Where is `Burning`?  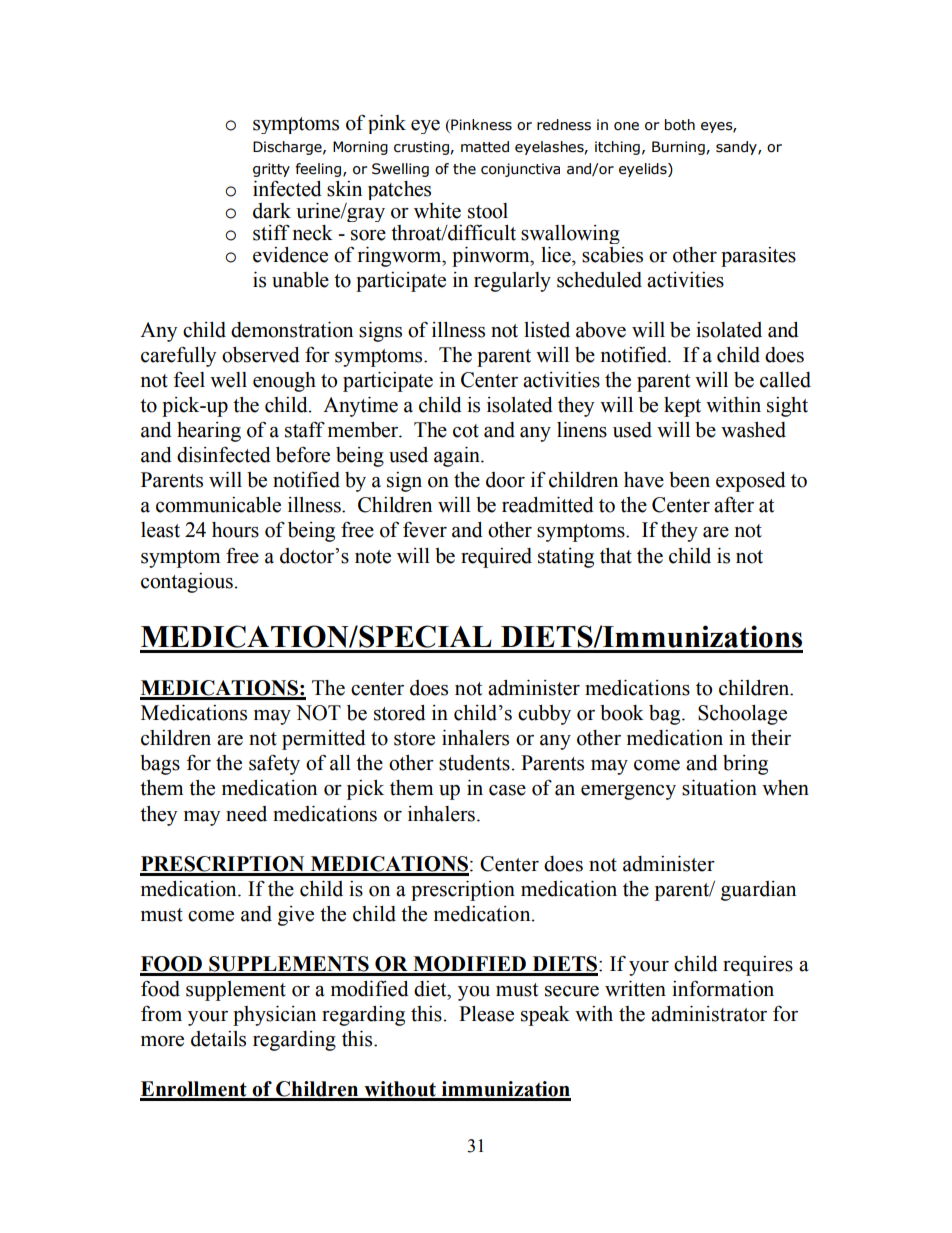 Burning is located at coordinates (678, 148).
